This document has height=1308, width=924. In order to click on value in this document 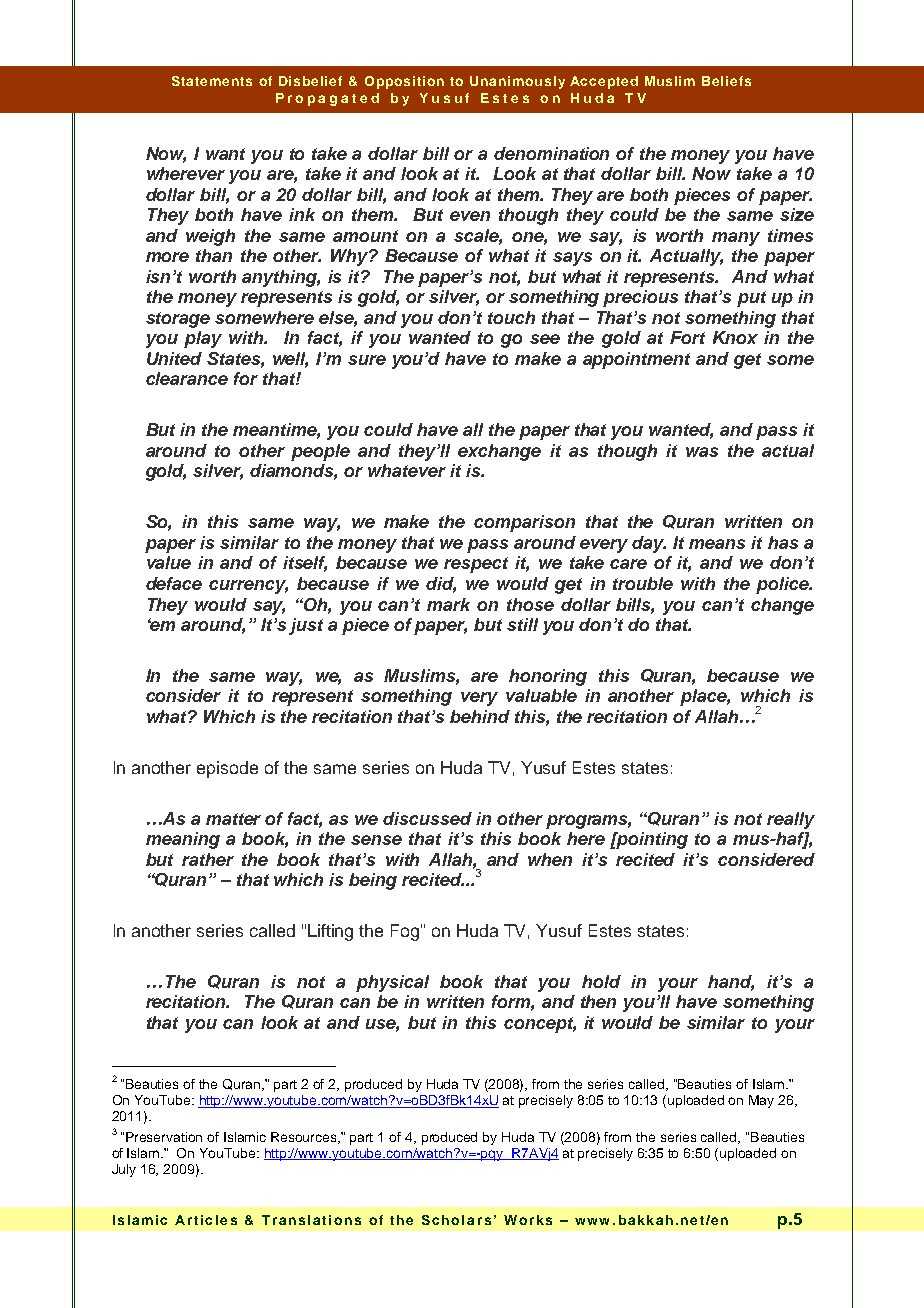, I will do `click(169, 562)`.
